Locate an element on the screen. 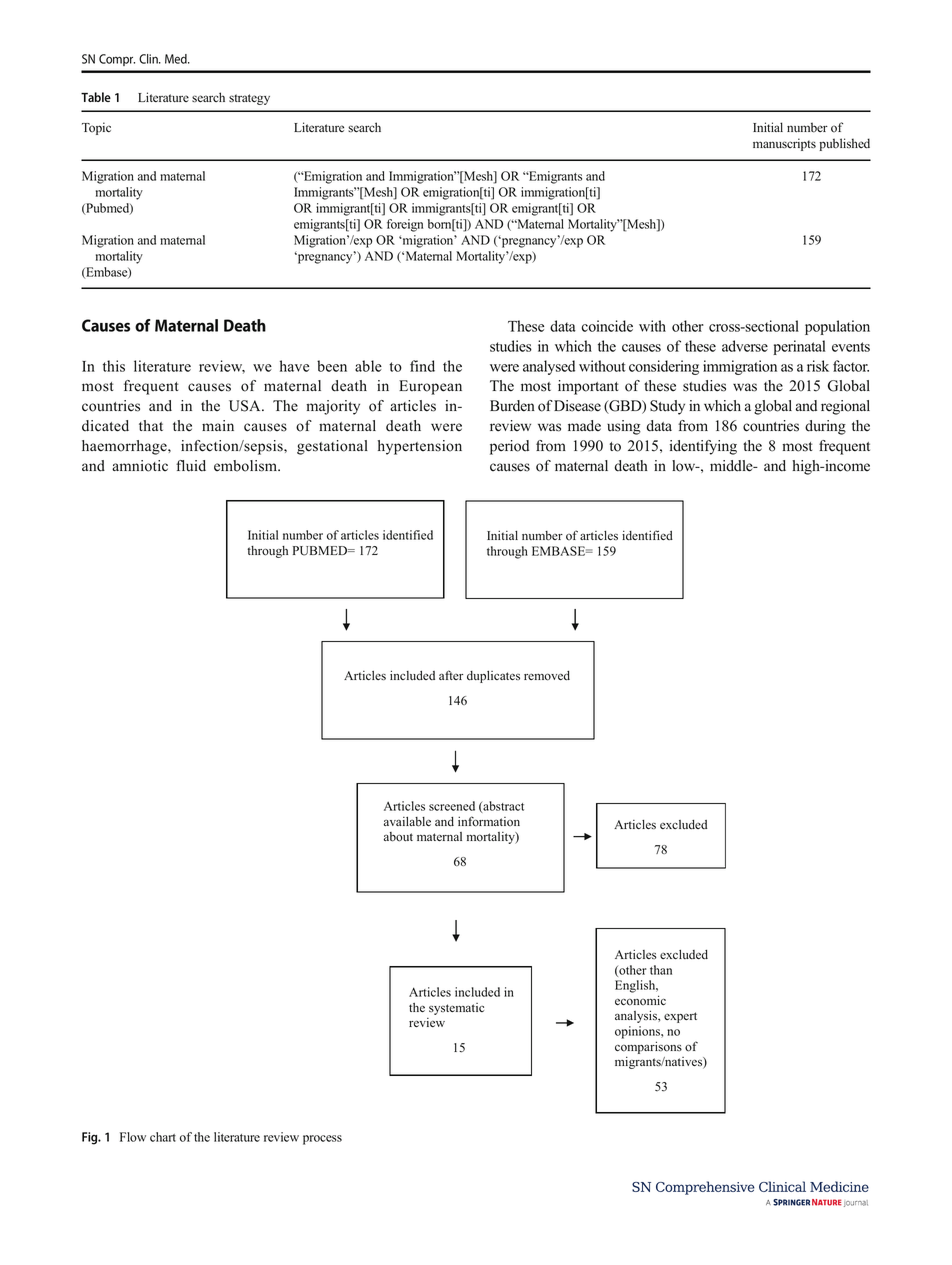 The height and width of the screenshot is (1265, 952). fluid is located at coordinates (191, 466).
